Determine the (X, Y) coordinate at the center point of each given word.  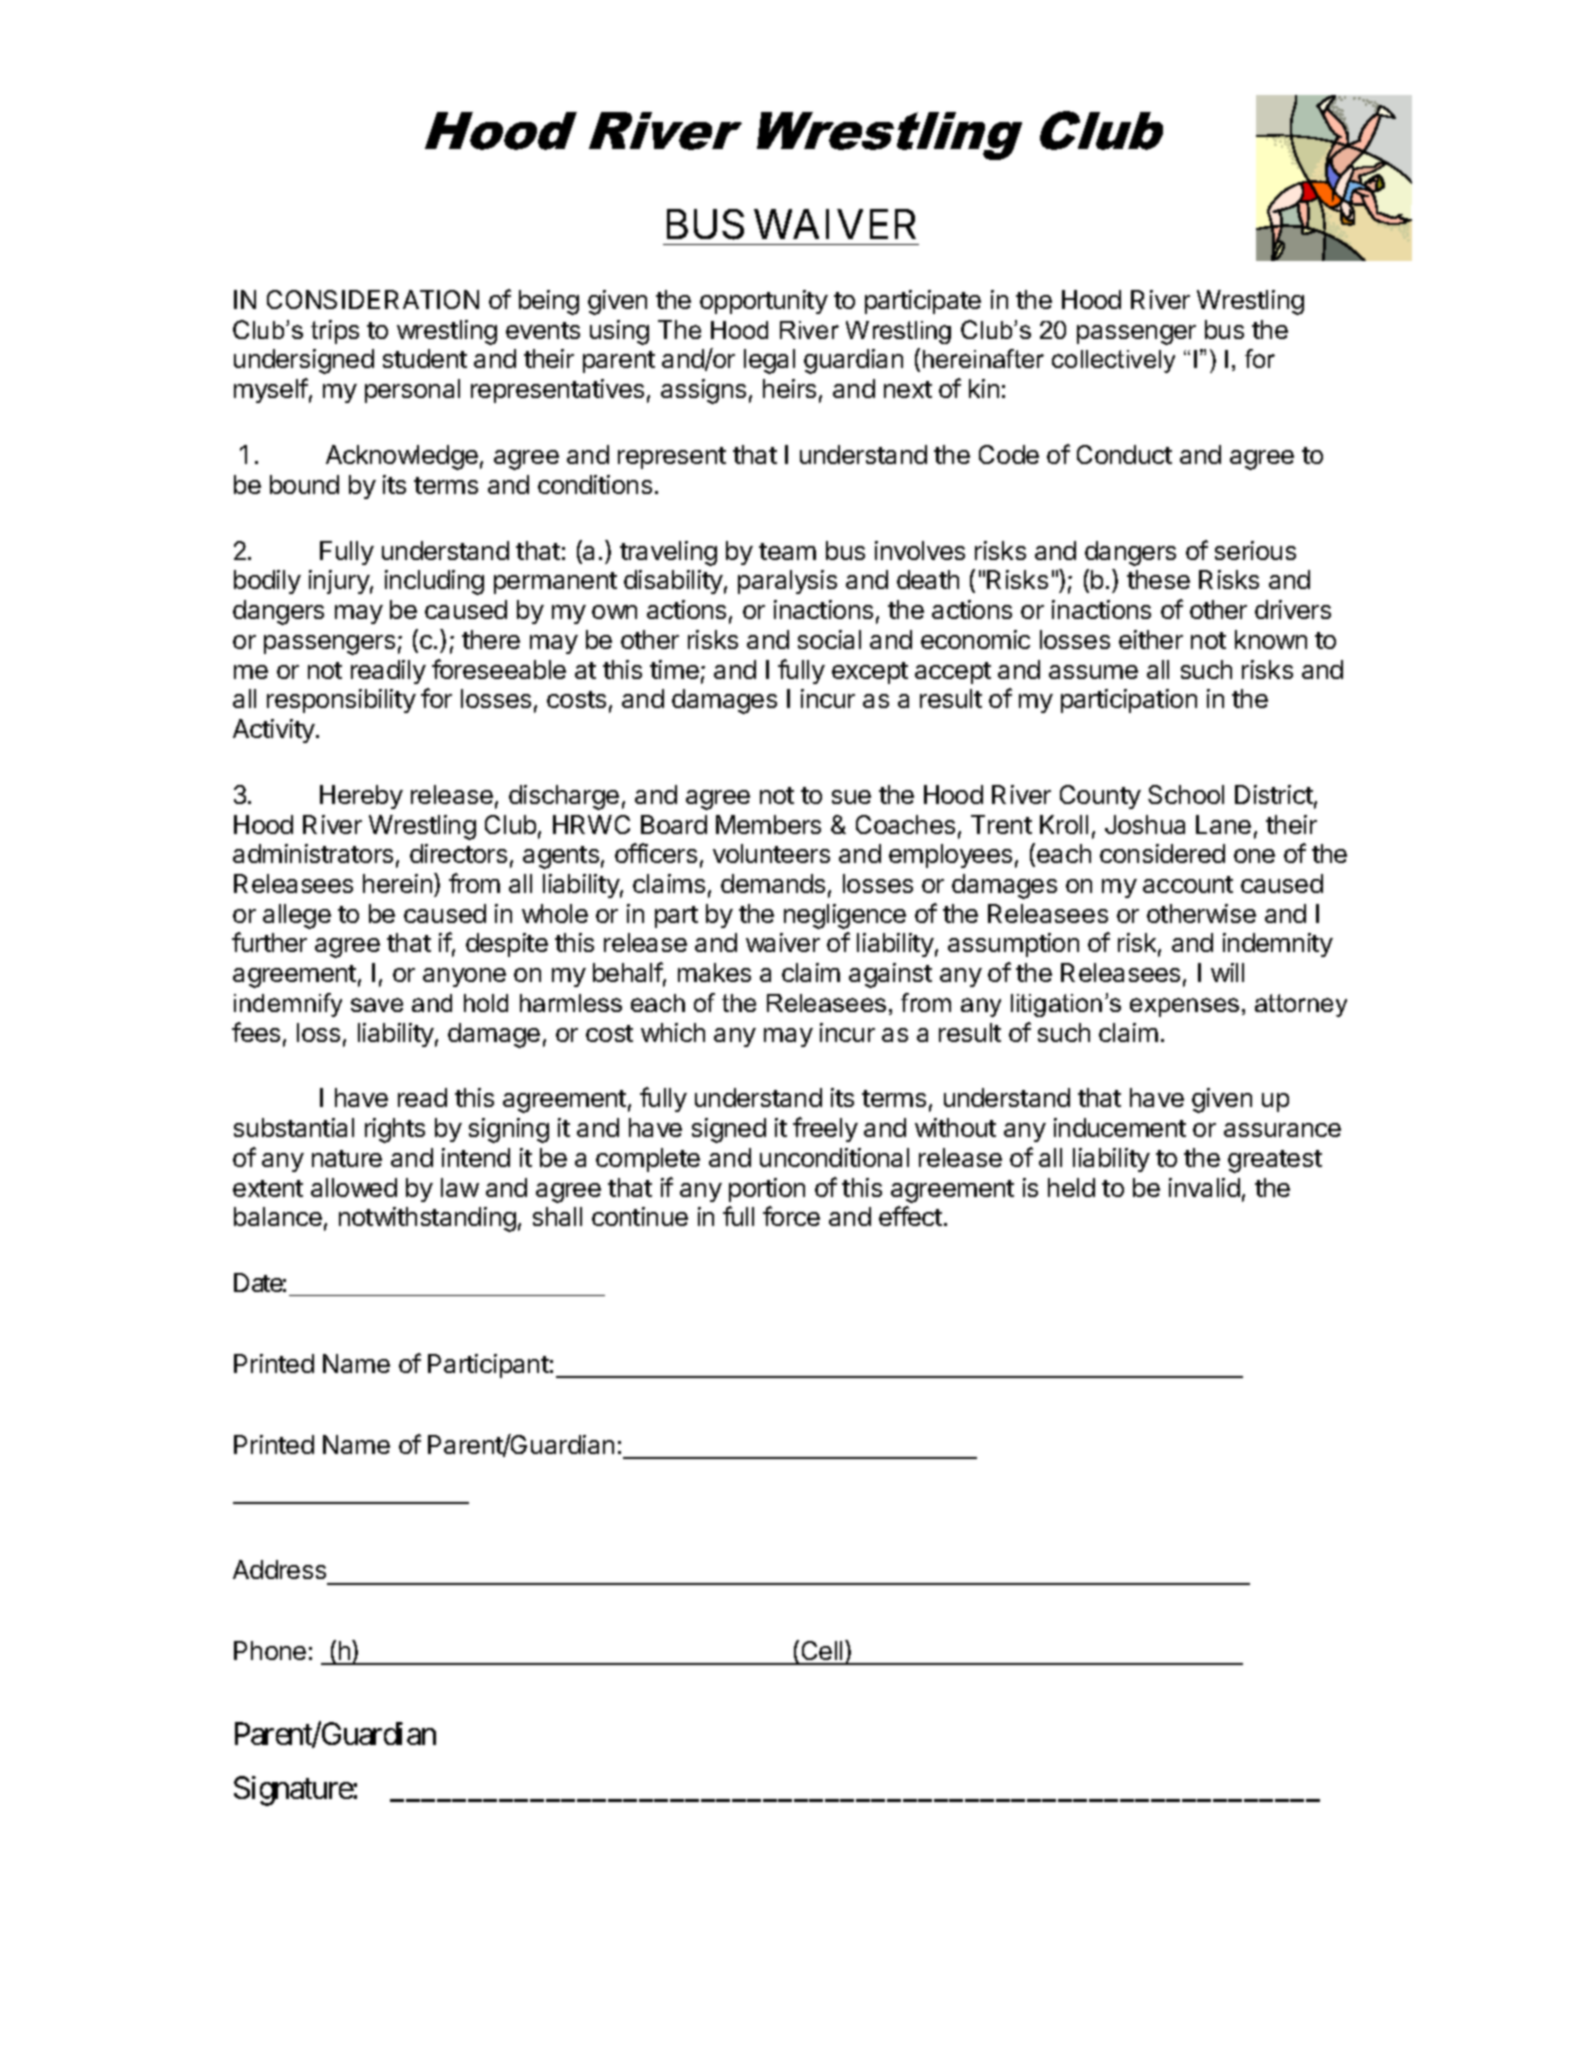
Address (279, 1569)
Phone (270, 1650)
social (829, 639)
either (1151, 639)
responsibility (341, 701)
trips (335, 332)
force (791, 1216)
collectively (1113, 361)
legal (769, 361)
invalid (1204, 1187)
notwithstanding (427, 1219)
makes (714, 972)
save (377, 1005)
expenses (1184, 1007)
